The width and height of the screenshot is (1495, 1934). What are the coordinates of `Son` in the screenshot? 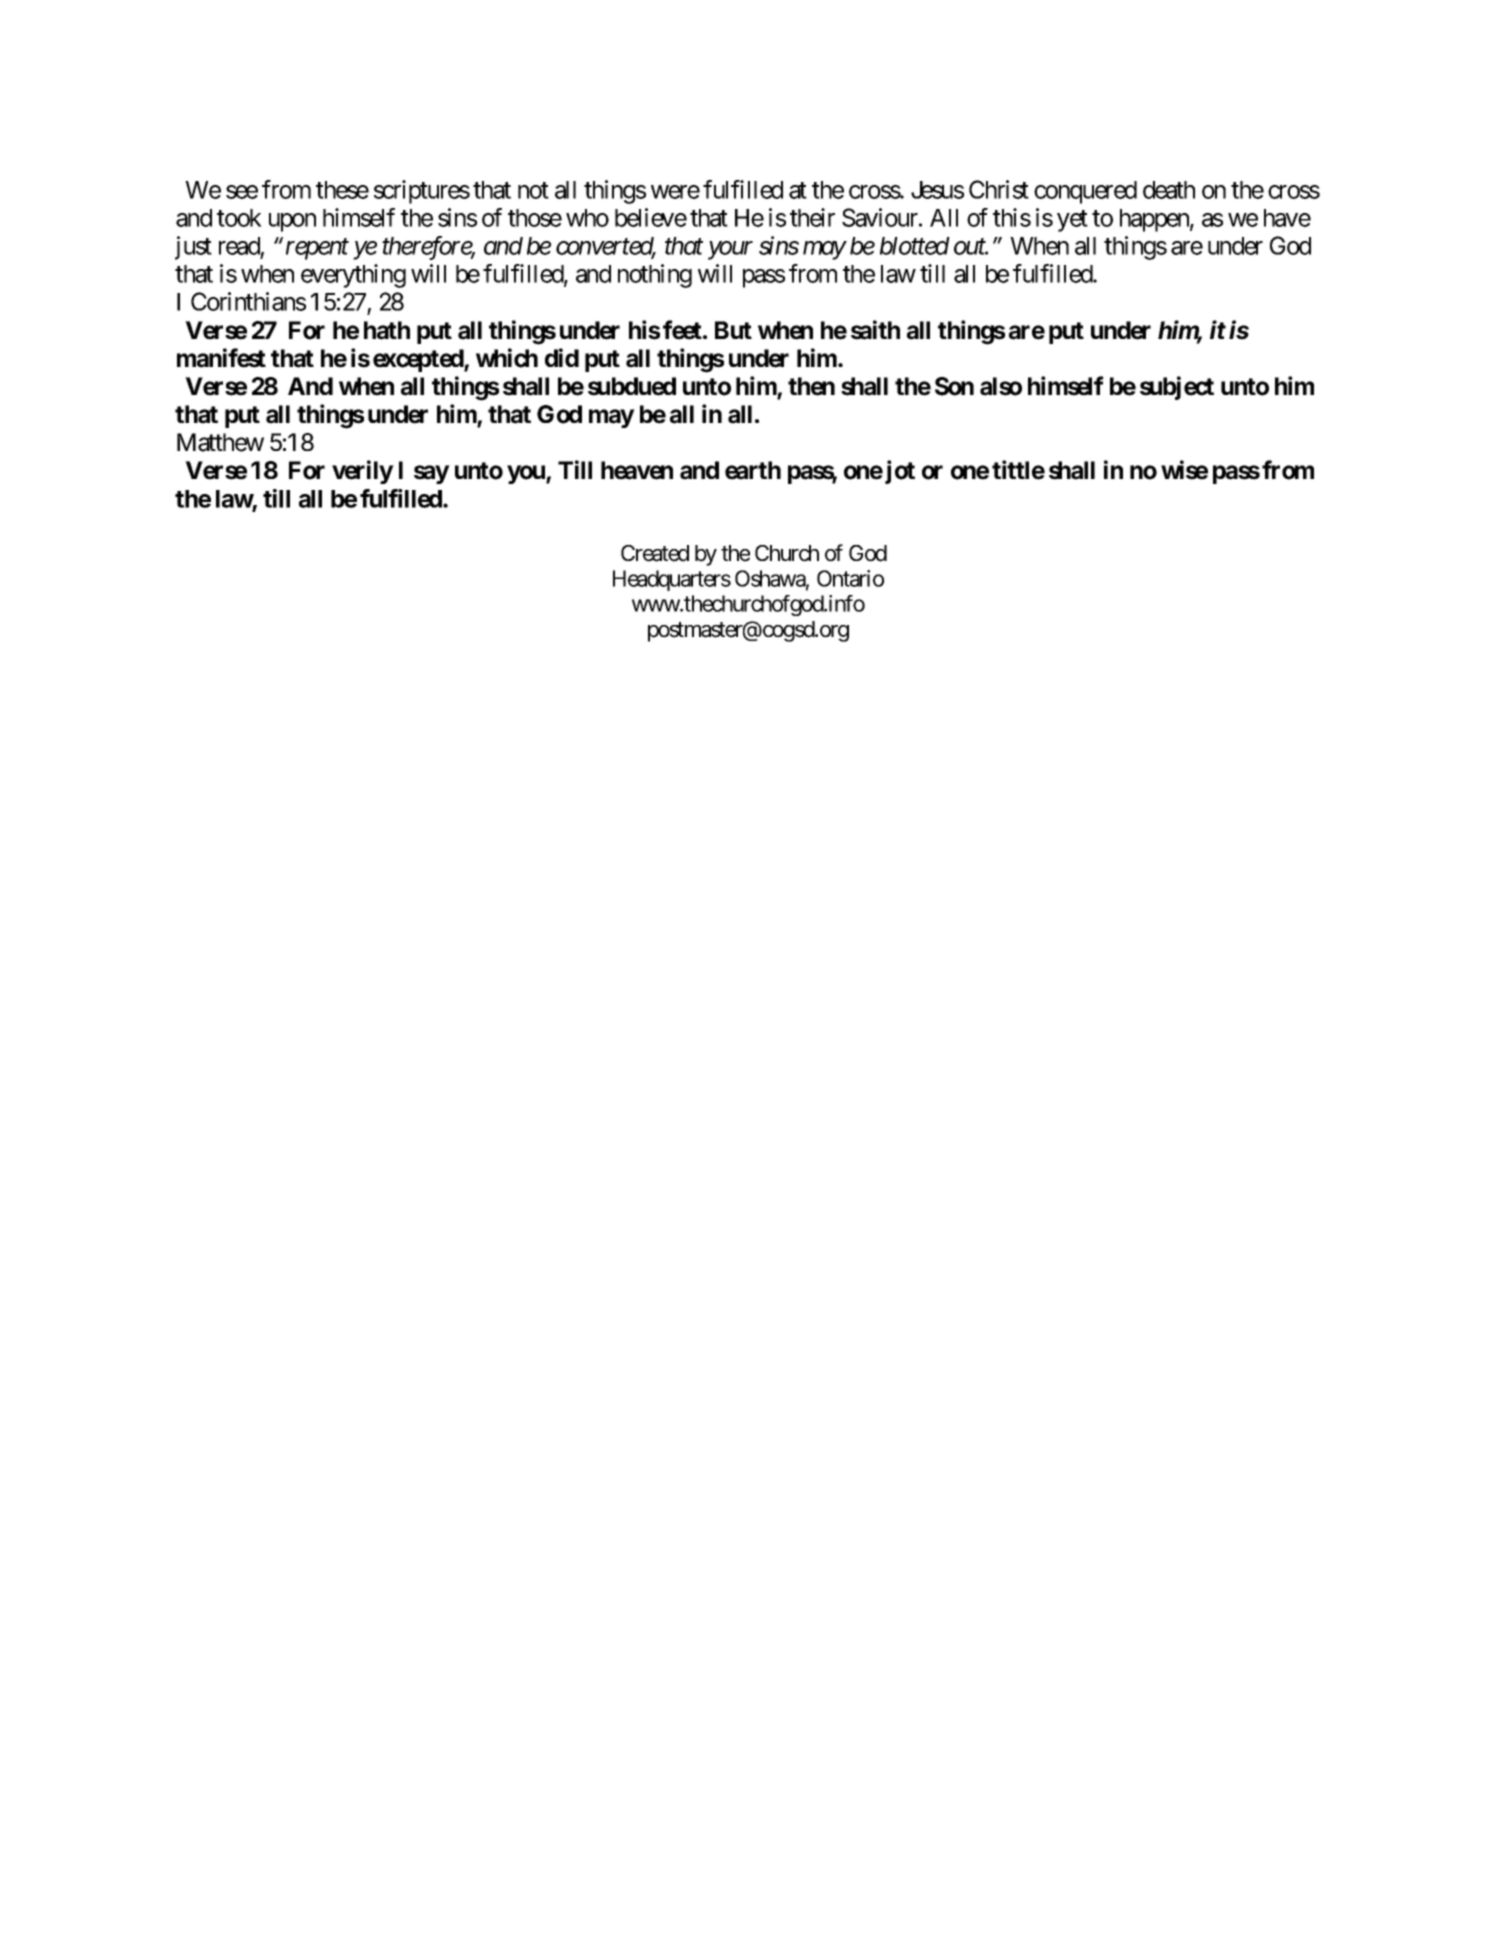 It's located at (954, 386).
